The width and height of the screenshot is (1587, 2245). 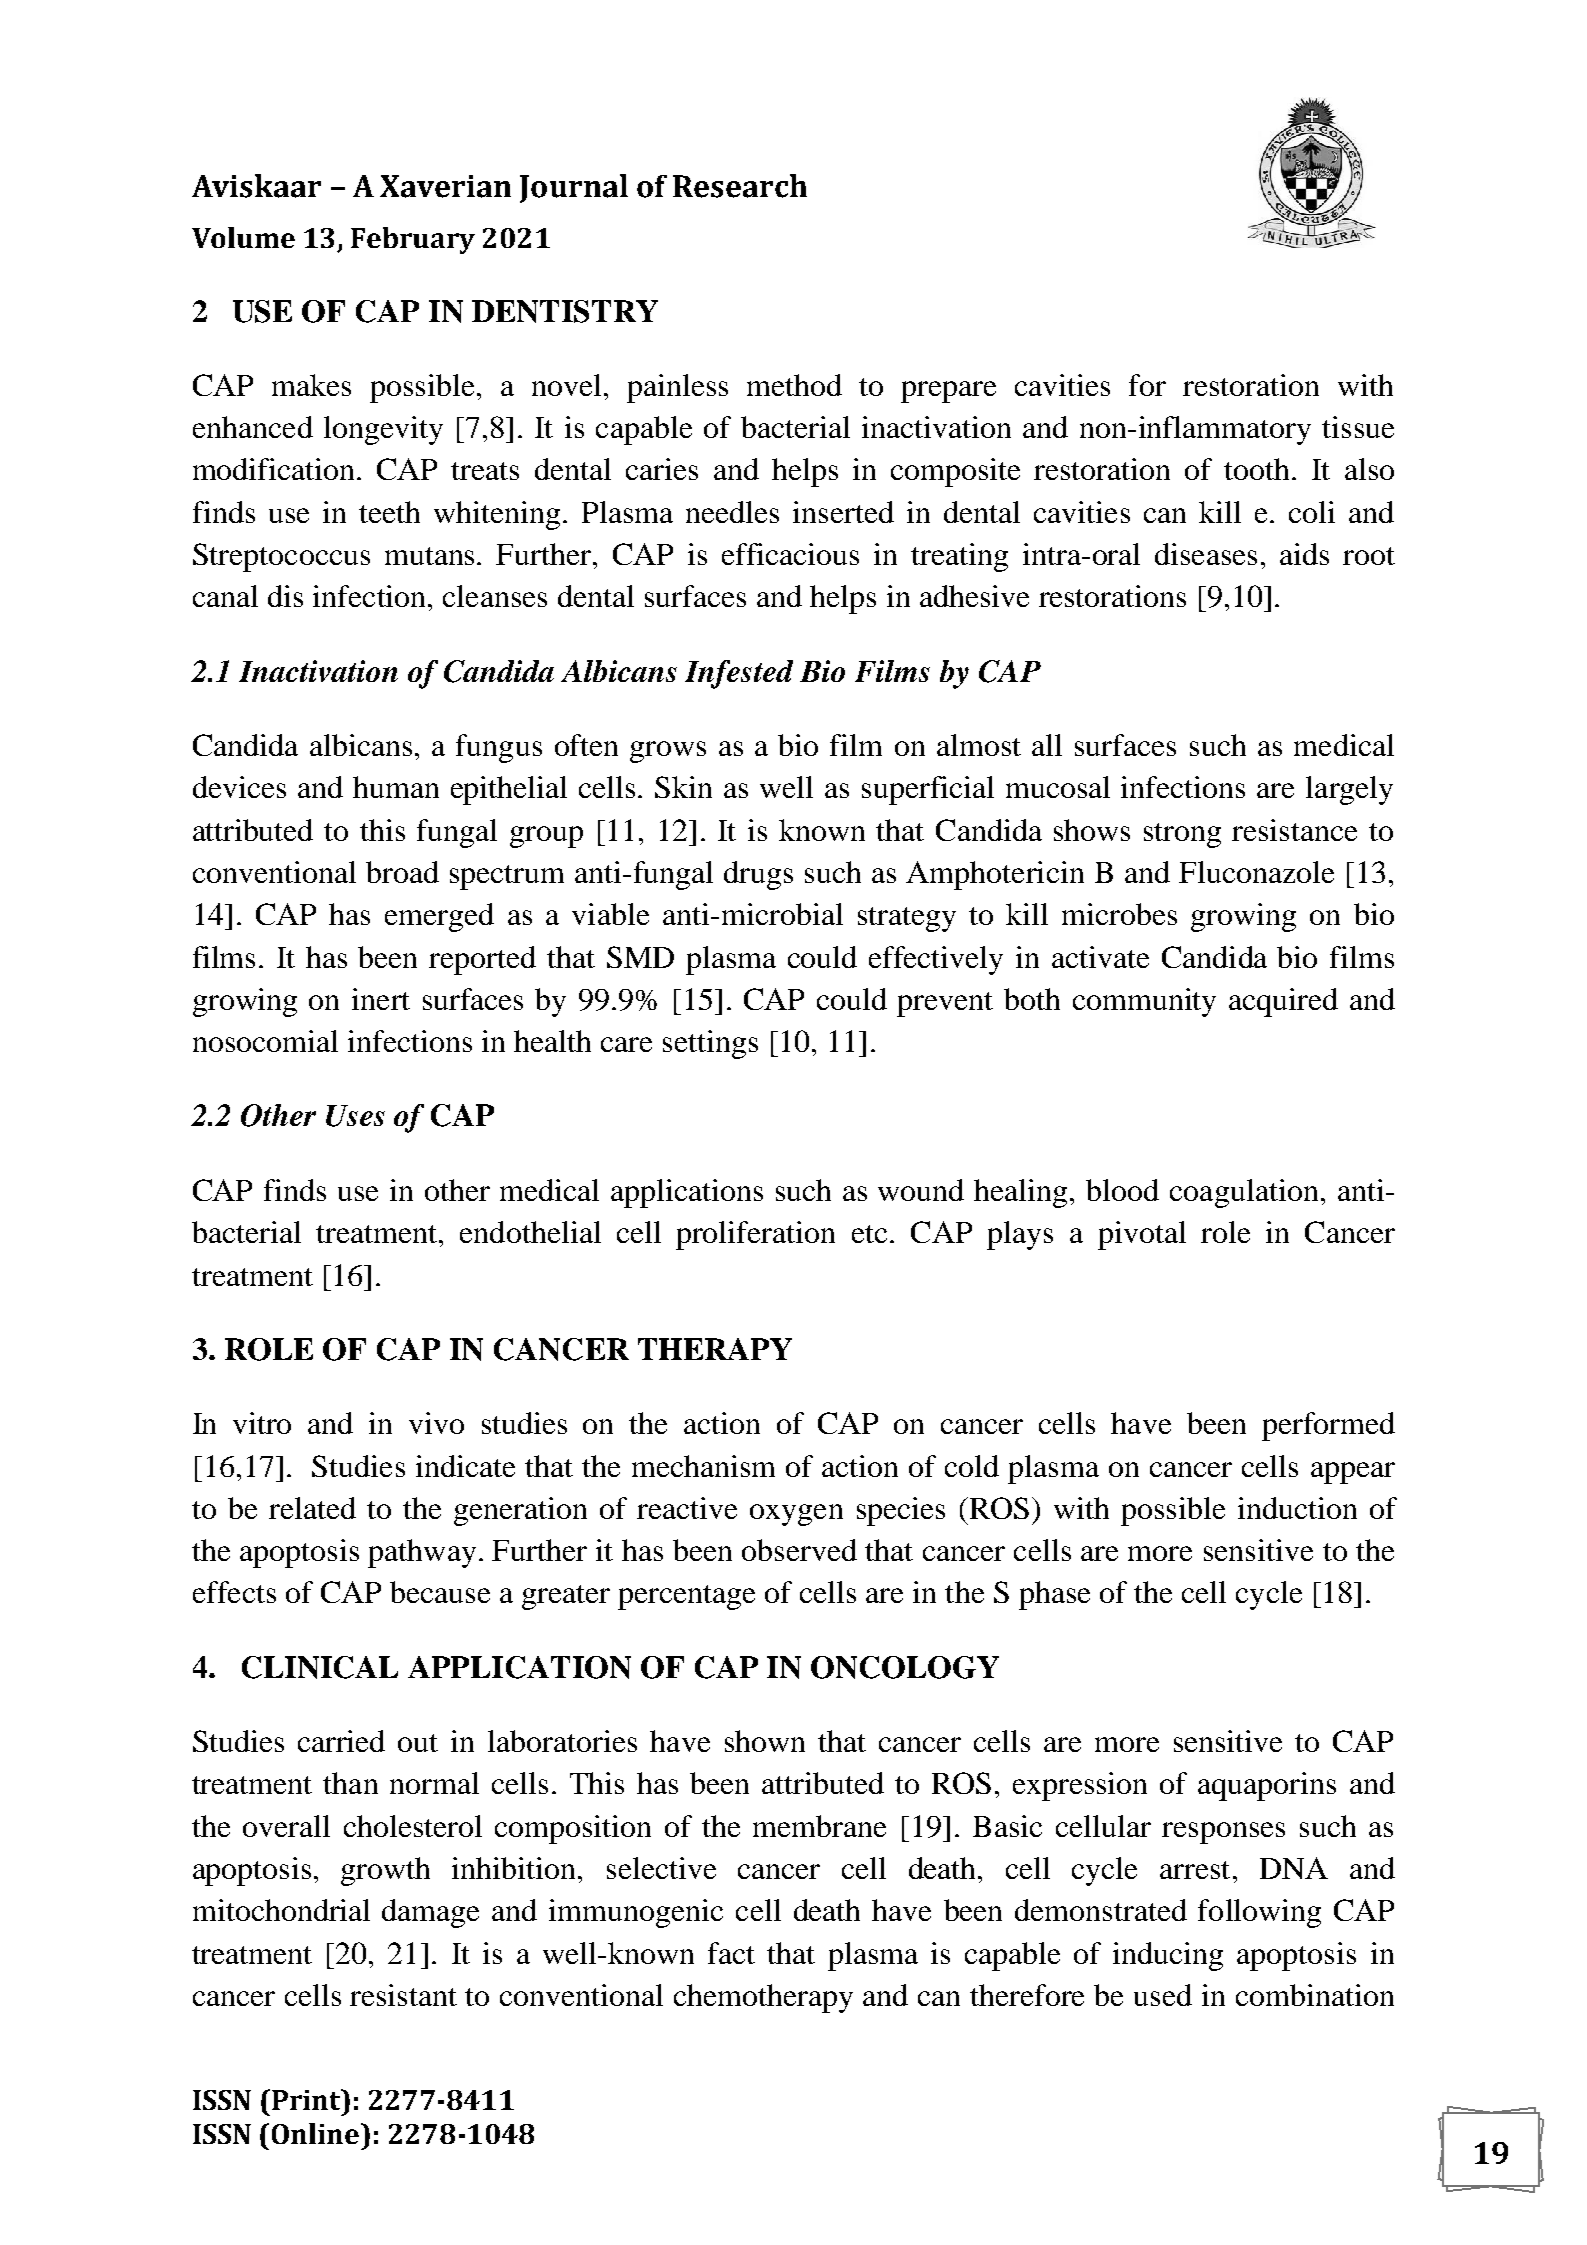 What do you see at coordinates (1358, 427) in the screenshot?
I see `tissue` at bounding box center [1358, 427].
